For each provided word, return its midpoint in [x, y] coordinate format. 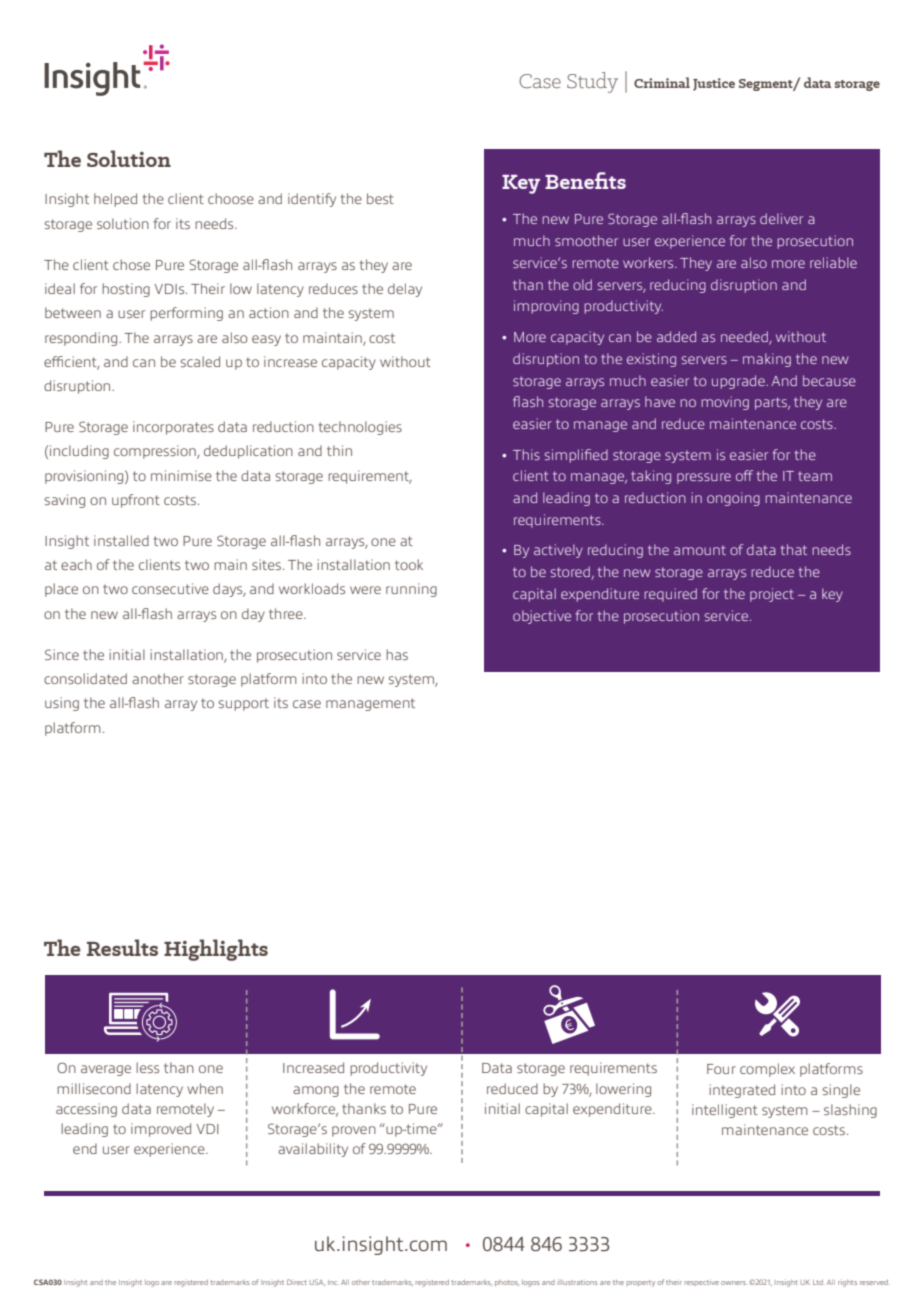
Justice [714, 84]
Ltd [819, 1282]
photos [507, 1283]
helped [115, 200]
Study [592, 82]
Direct [297, 1282]
